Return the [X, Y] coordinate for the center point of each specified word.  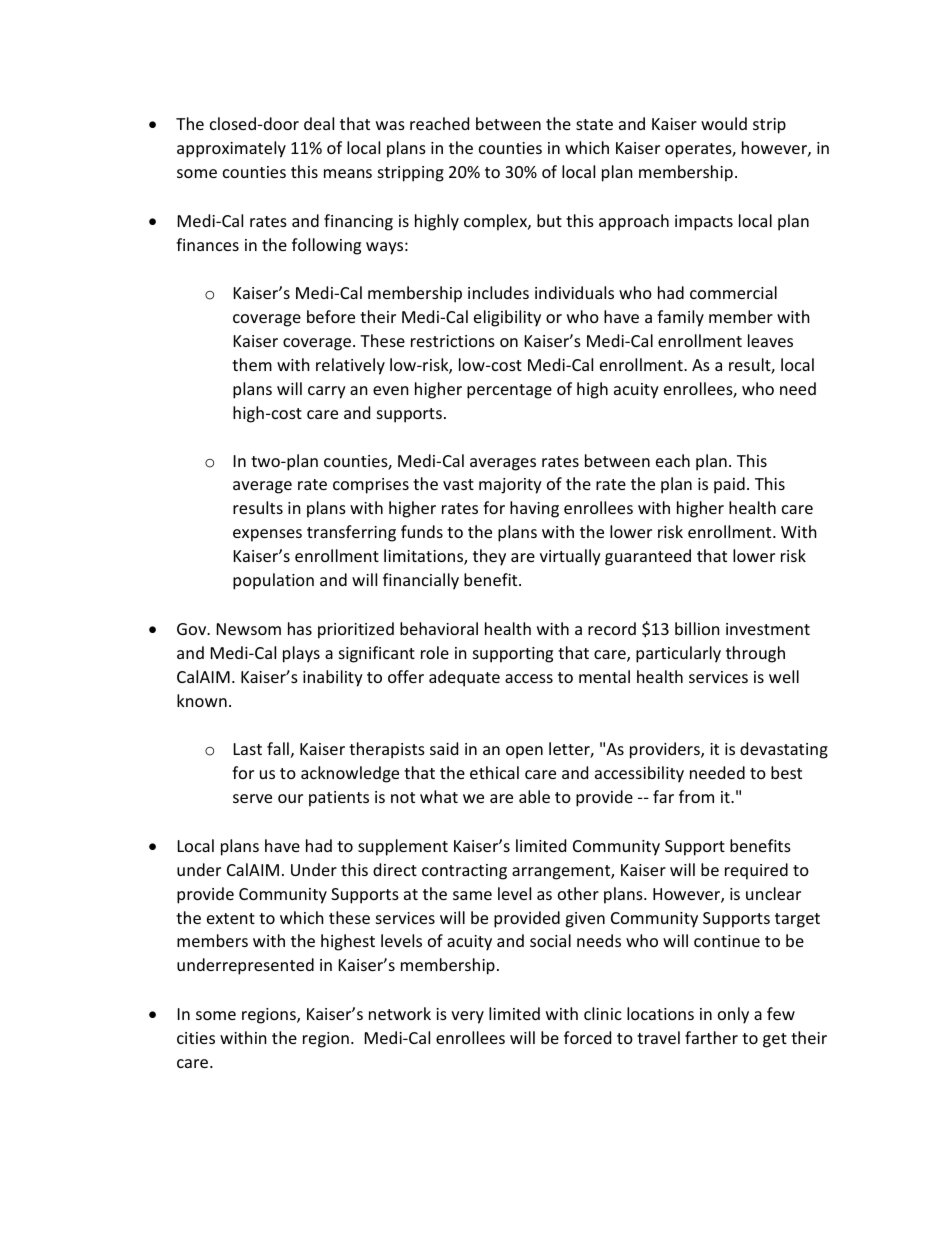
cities [196, 1038]
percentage [509, 391]
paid [729, 485]
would [724, 123]
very [467, 1017]
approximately [231, 149]
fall [278, 748]
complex [496, 222]
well [784, 676]
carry [327, 392]
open [524, 752]
